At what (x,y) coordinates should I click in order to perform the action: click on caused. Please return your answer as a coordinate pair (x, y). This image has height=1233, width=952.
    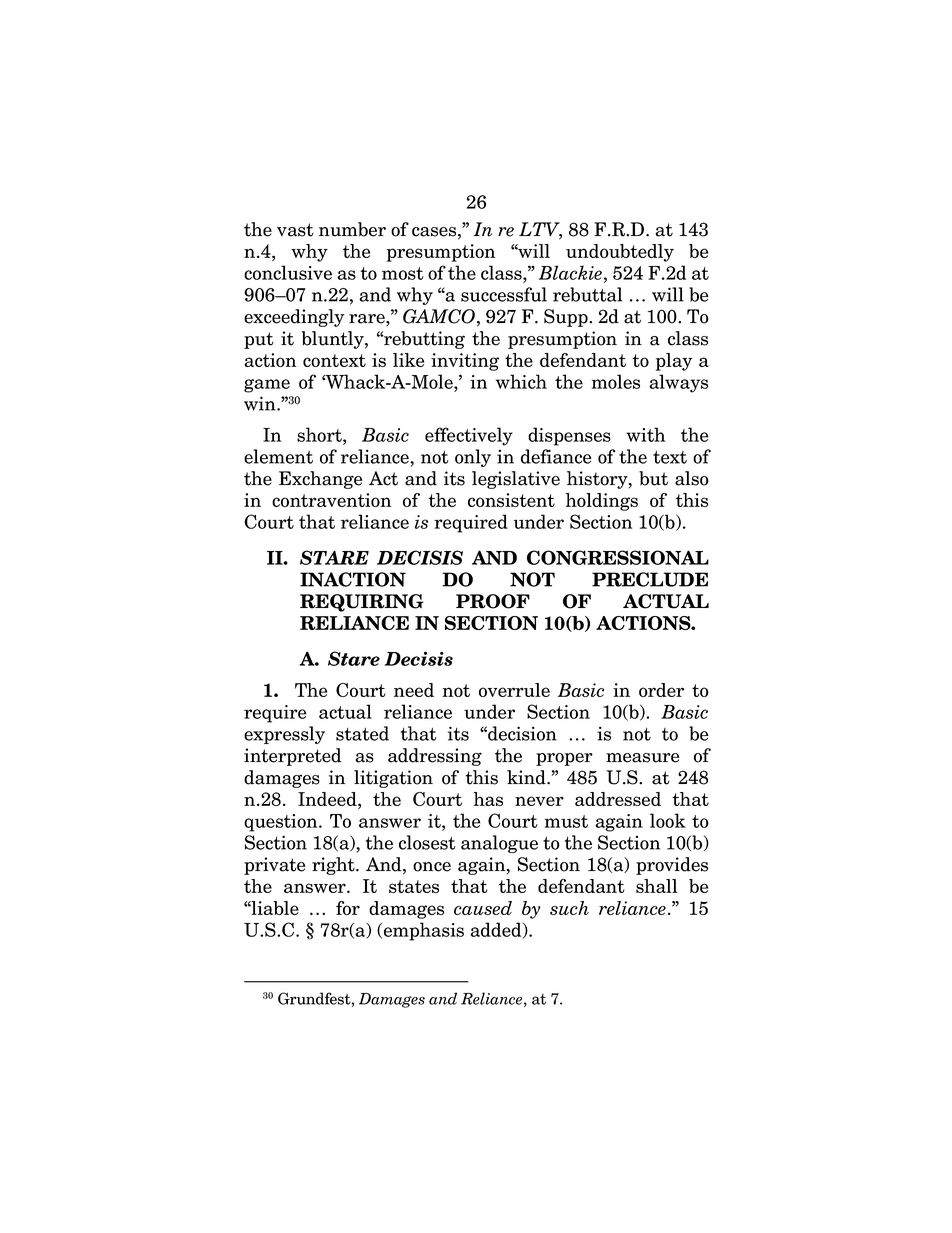
    Looking at the image, I should click on (483, 908).
